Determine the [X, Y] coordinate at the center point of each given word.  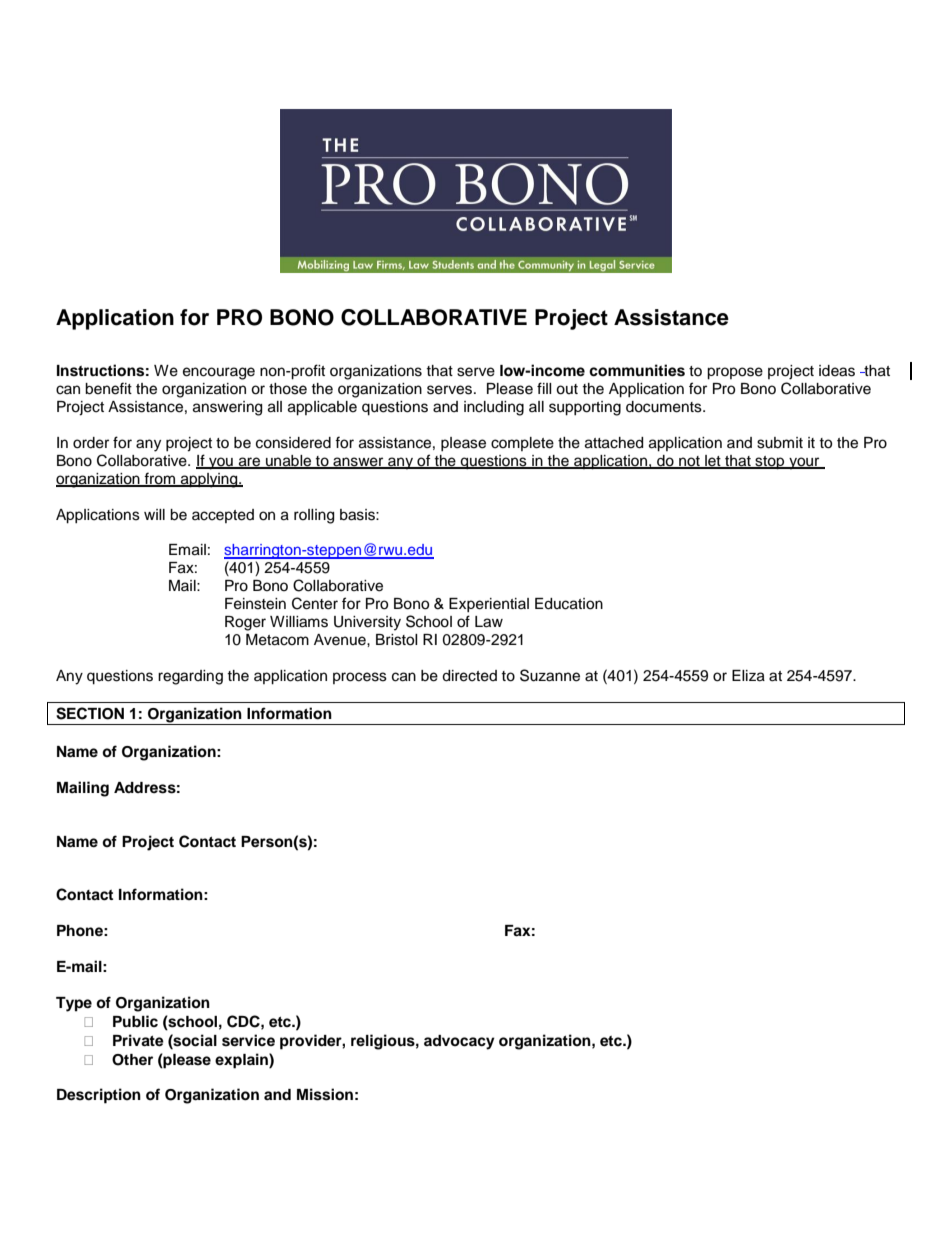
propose [735, 373]
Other [132, 1060]
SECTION [90, 713]
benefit [108, 388]
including [494, 408]
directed [469, 676]
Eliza [748, 676]
